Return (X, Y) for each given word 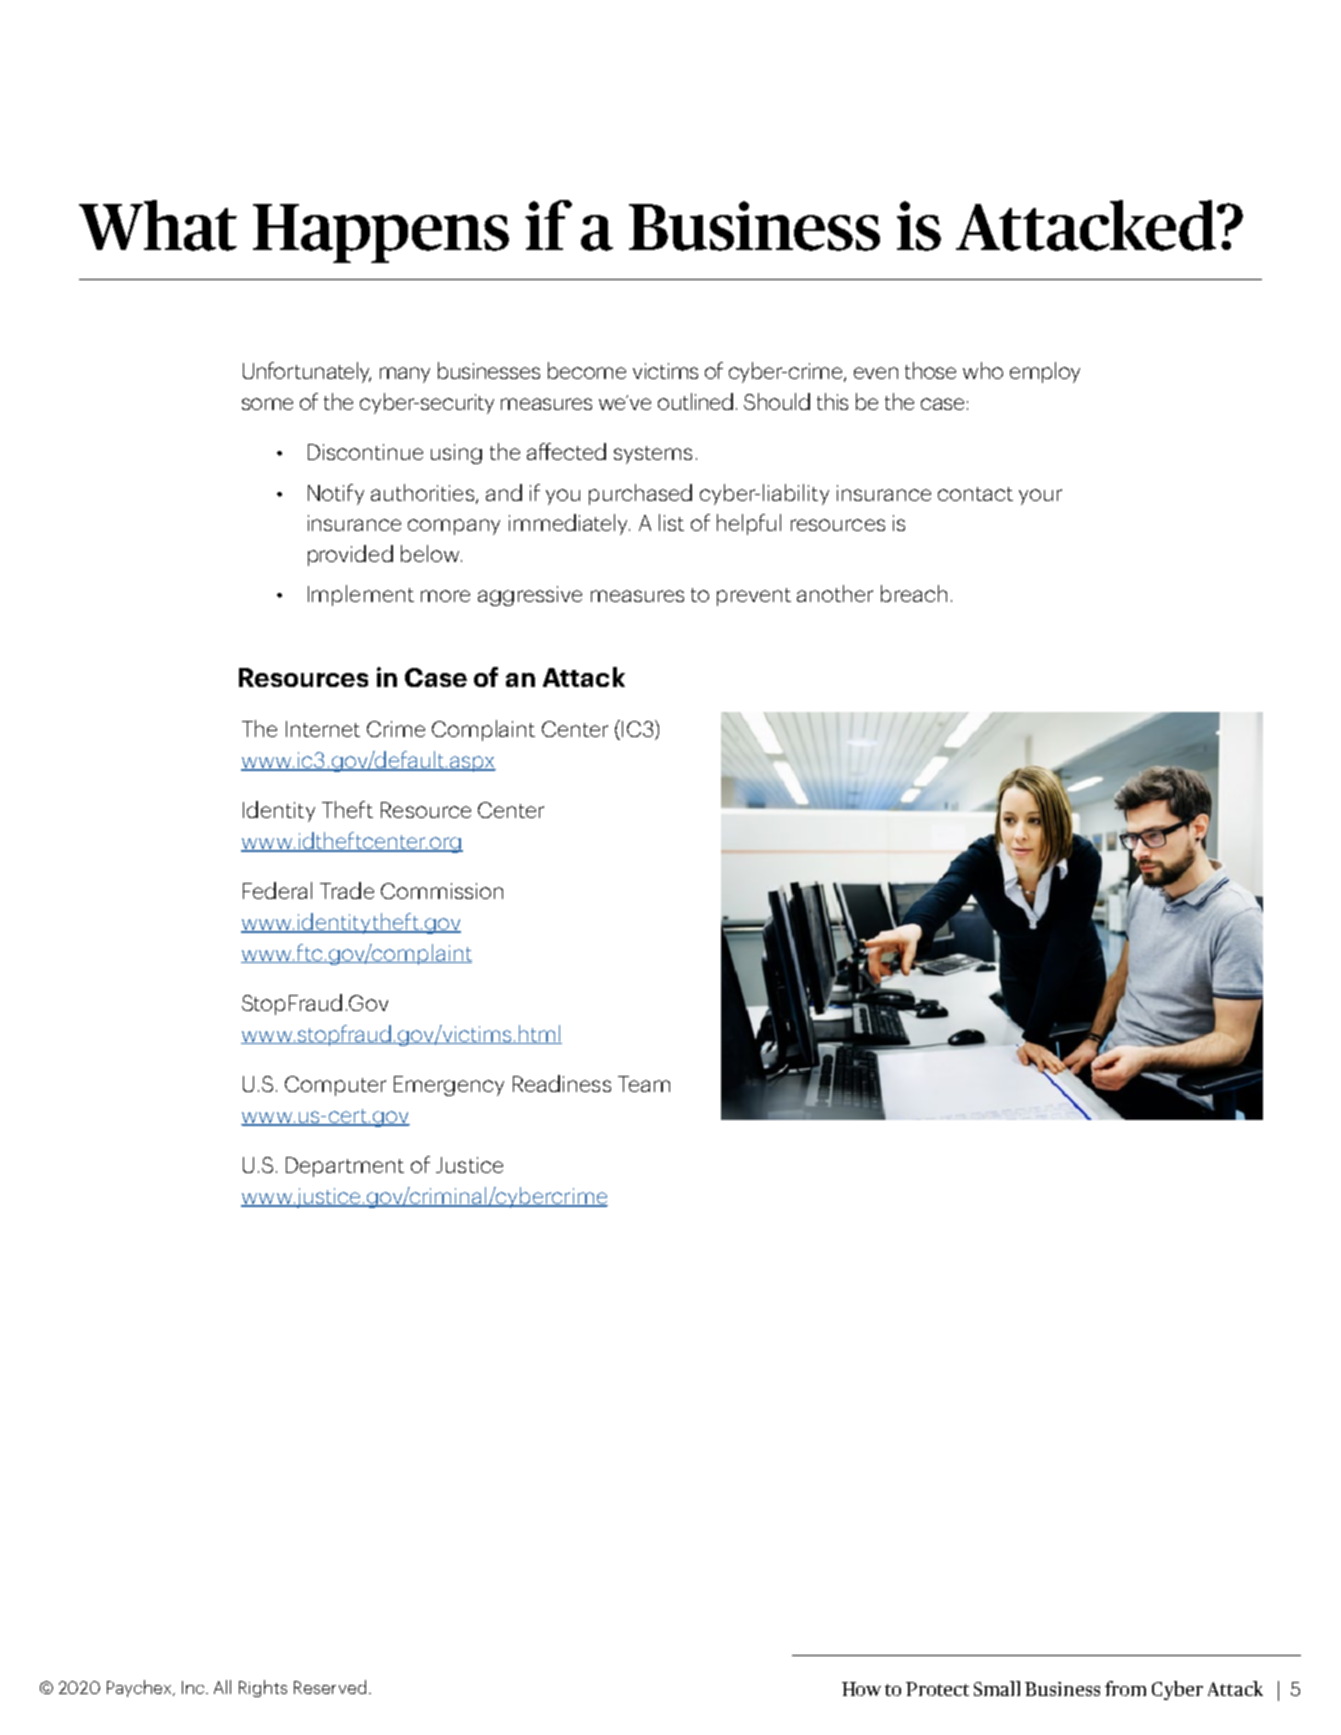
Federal (277, 890)
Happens (381, 233)
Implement (361, 595)
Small (997, 1688)
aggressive (530, 596)
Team (644, 1084)
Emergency (449, 1086)
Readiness (562, 1083)
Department (345, 1167)
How (861, 1689)
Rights (263, 1688)
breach (914, 593)
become (587, 370)
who (983, 370)
